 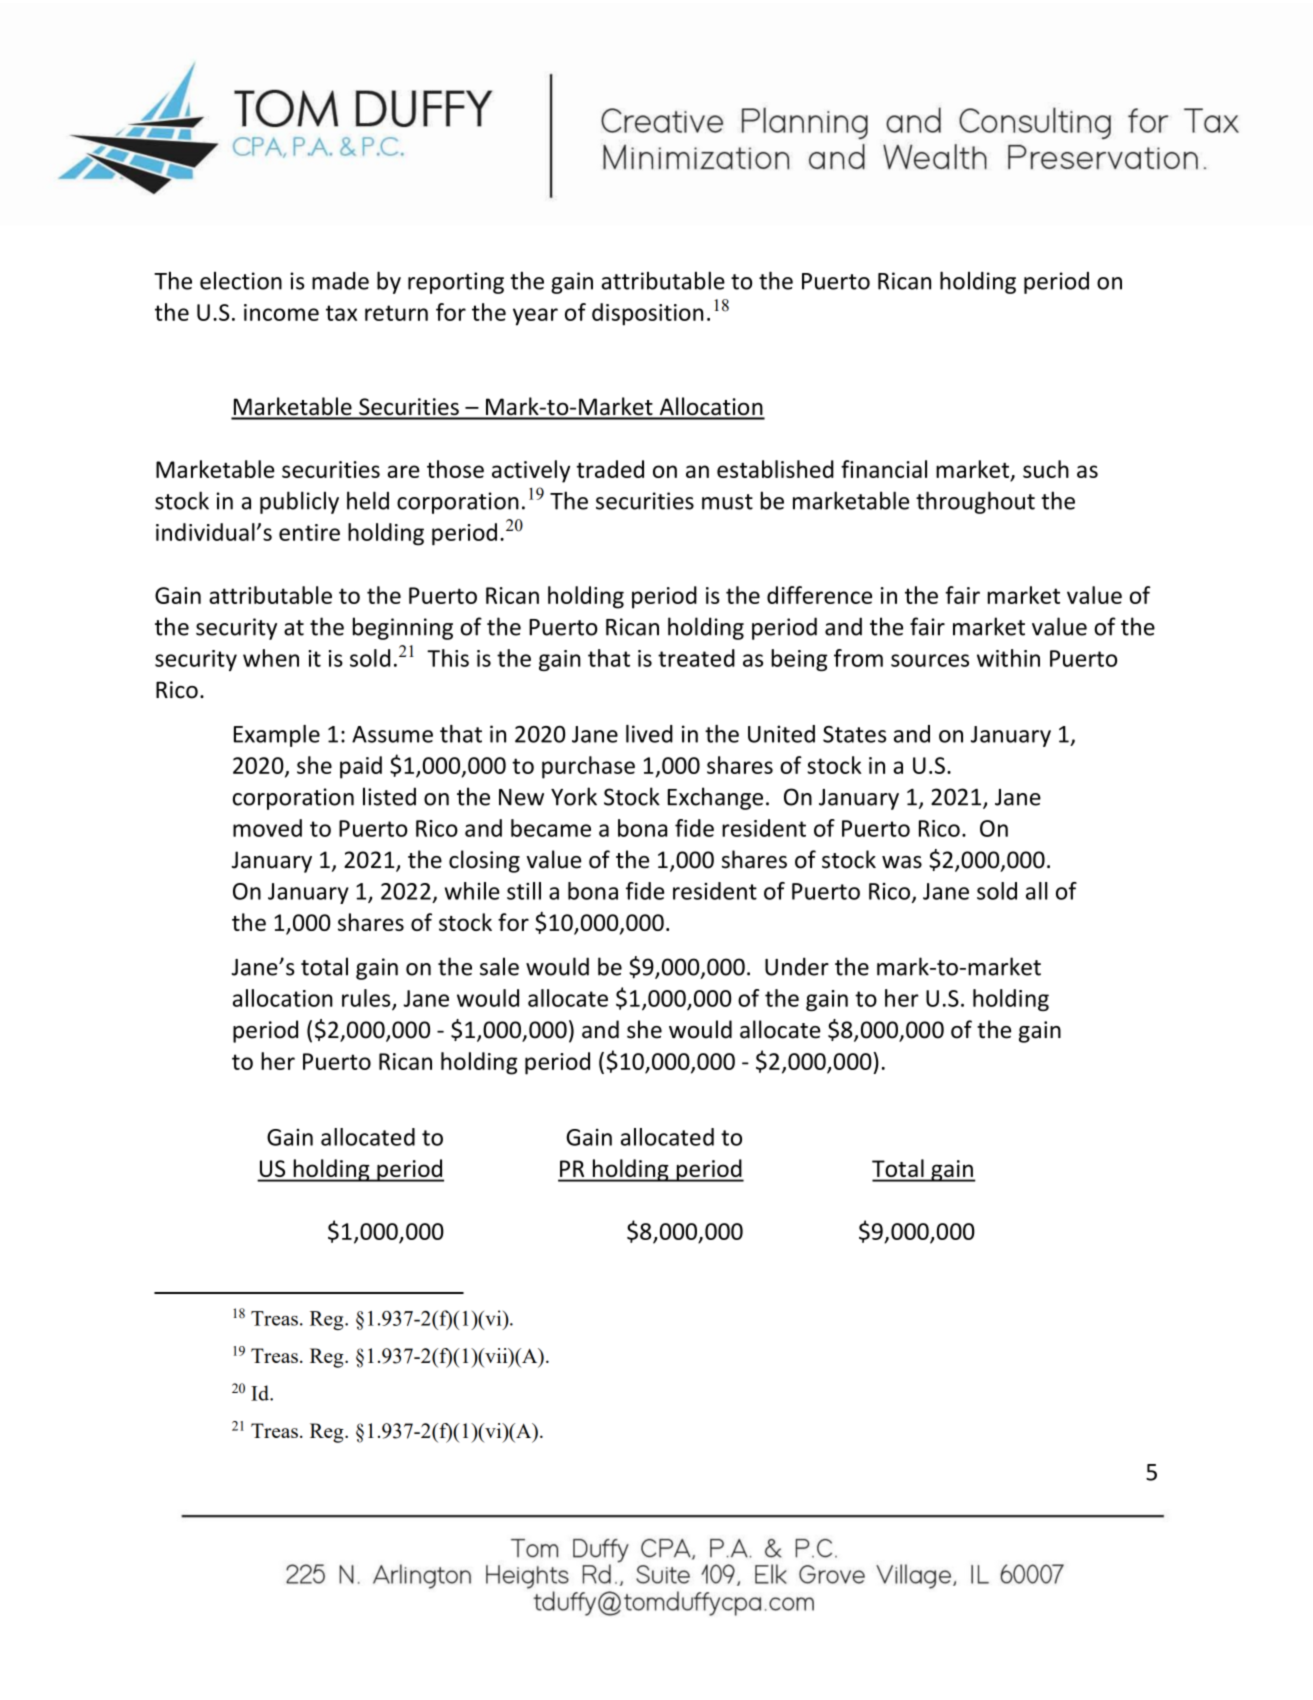 I want to click on year, so click(x=535, y=317).
